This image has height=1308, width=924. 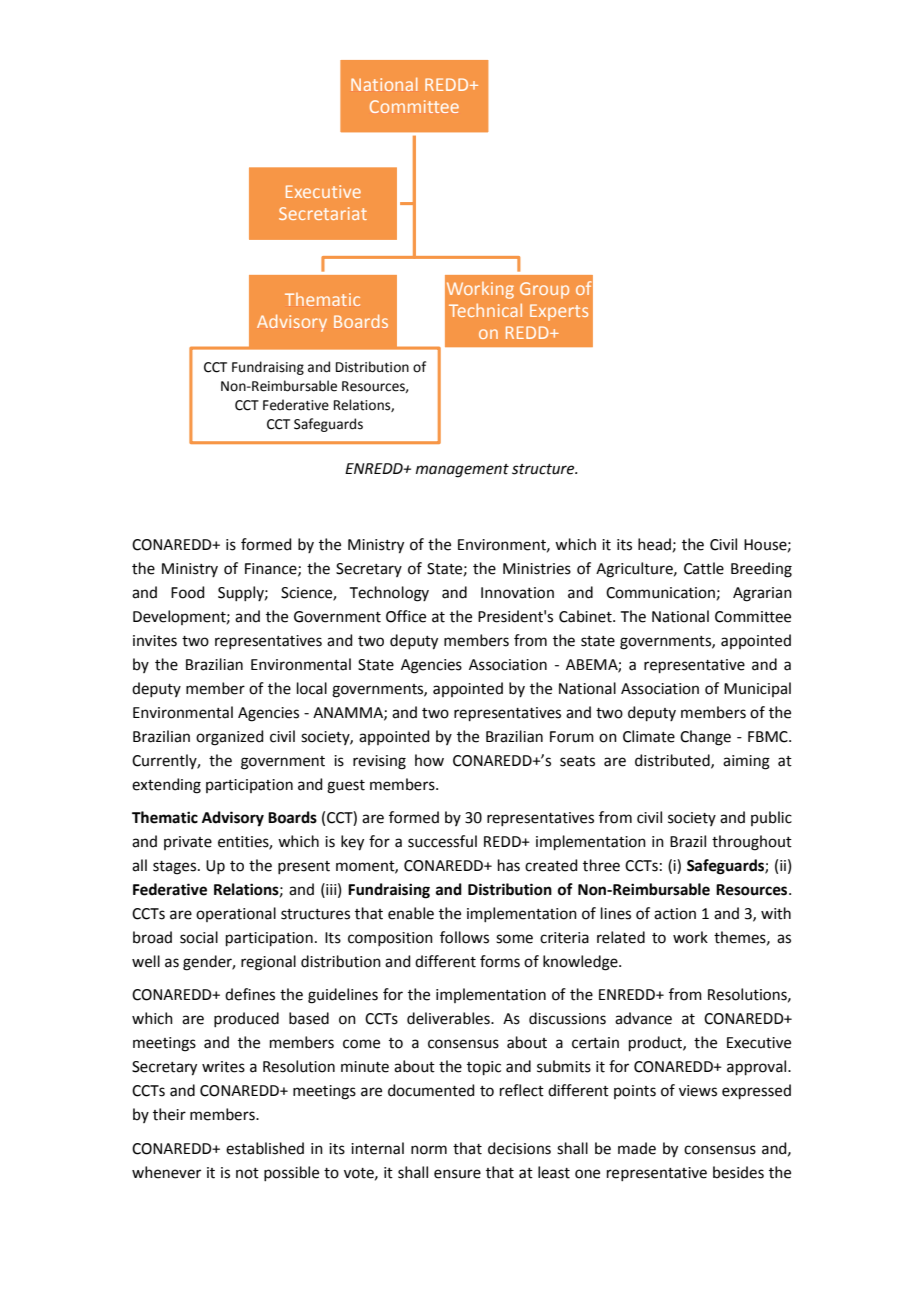 I want to click on successful, so click(x=442, y=841).
